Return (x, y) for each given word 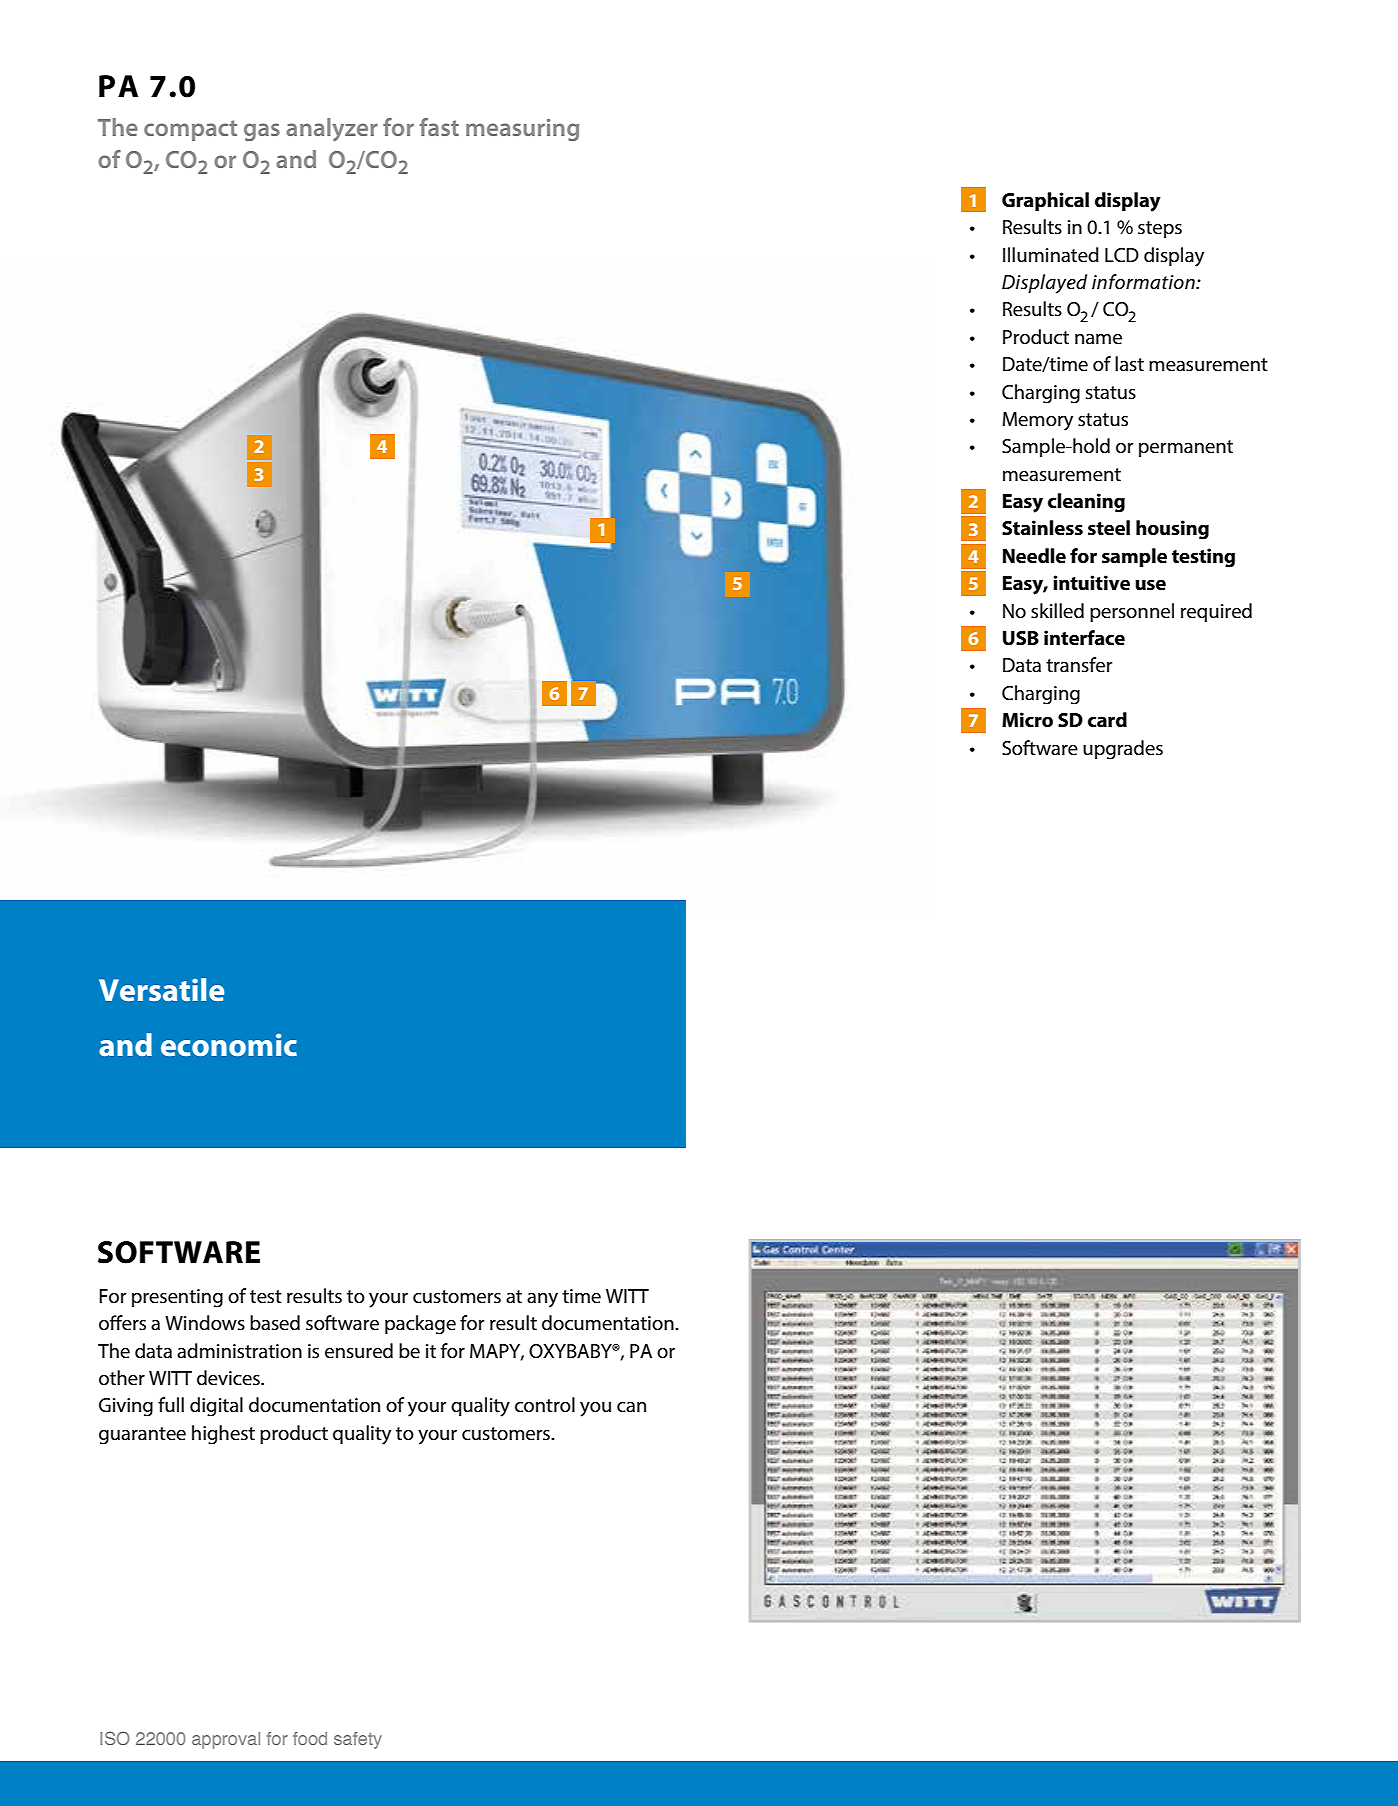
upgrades (1123, 750)
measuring (522, 130)
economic (229, 1045)
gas (262, 132)
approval (226, 1740)
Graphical (1045, 201)
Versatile (161, 989)
